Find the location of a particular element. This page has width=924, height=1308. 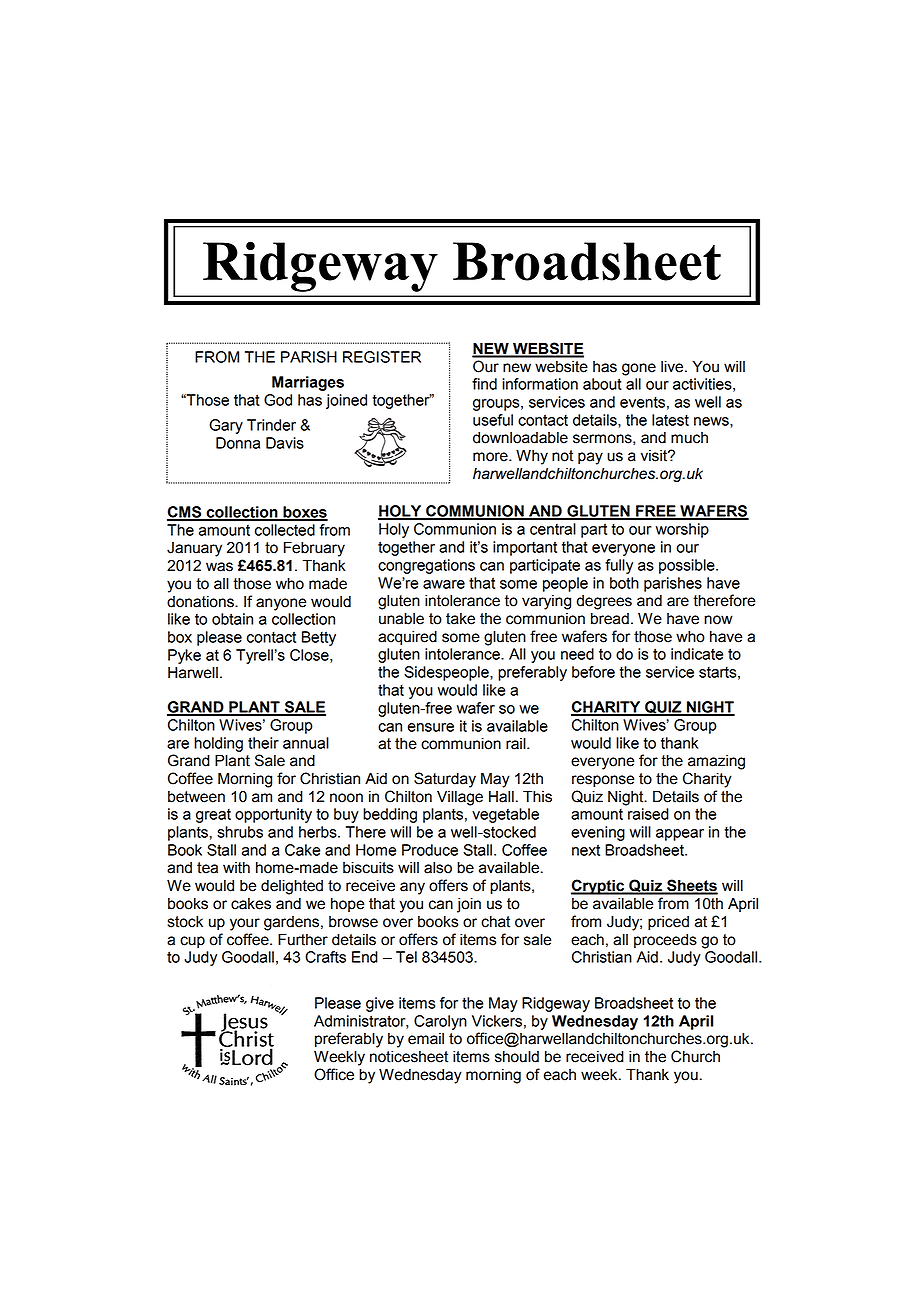

their is located at coordinates (263, 743).
